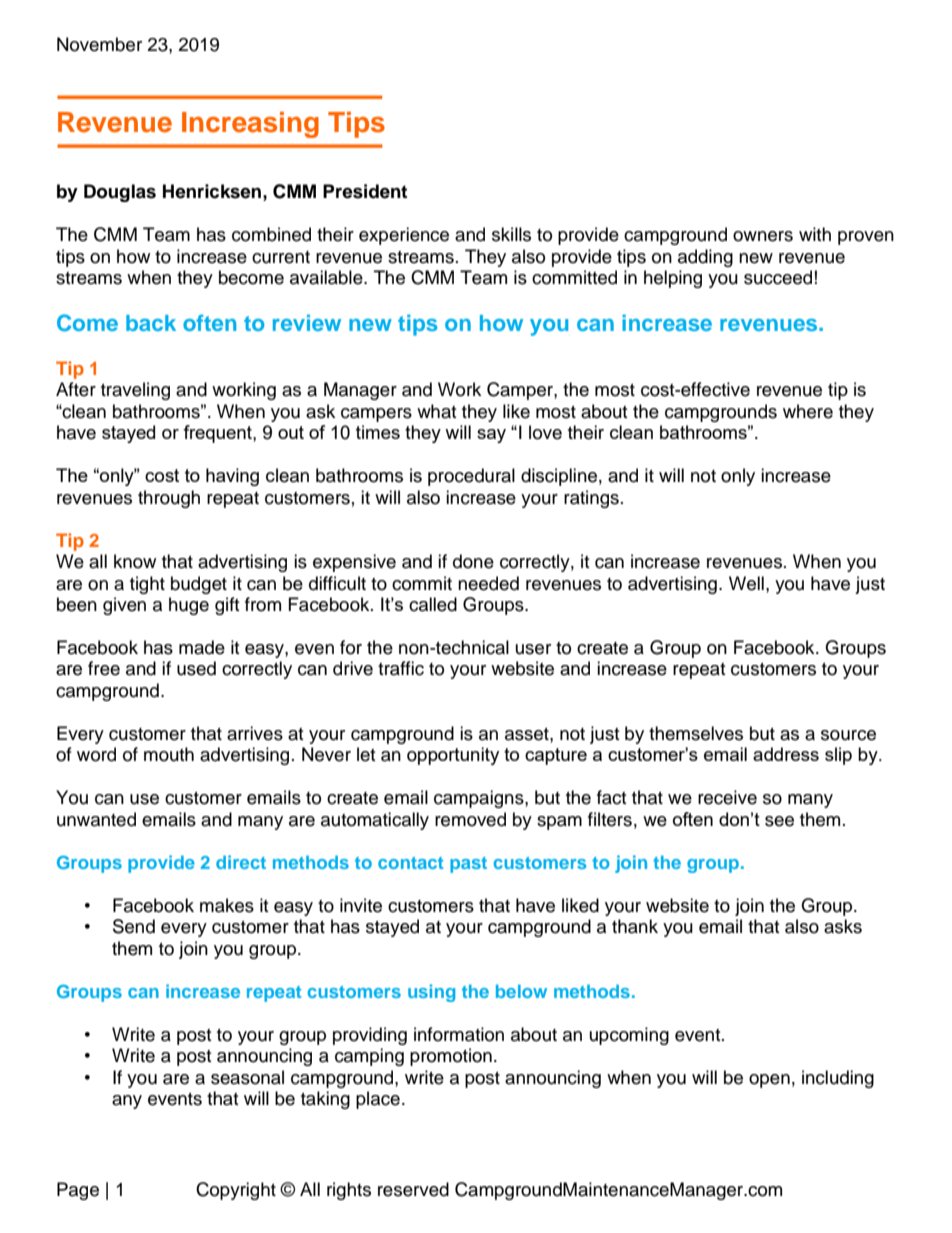 The image size is (952, 1233). What do you see at coordinates (746, 583) in the page?
I see `Well` at bounding box center [746, 583].
